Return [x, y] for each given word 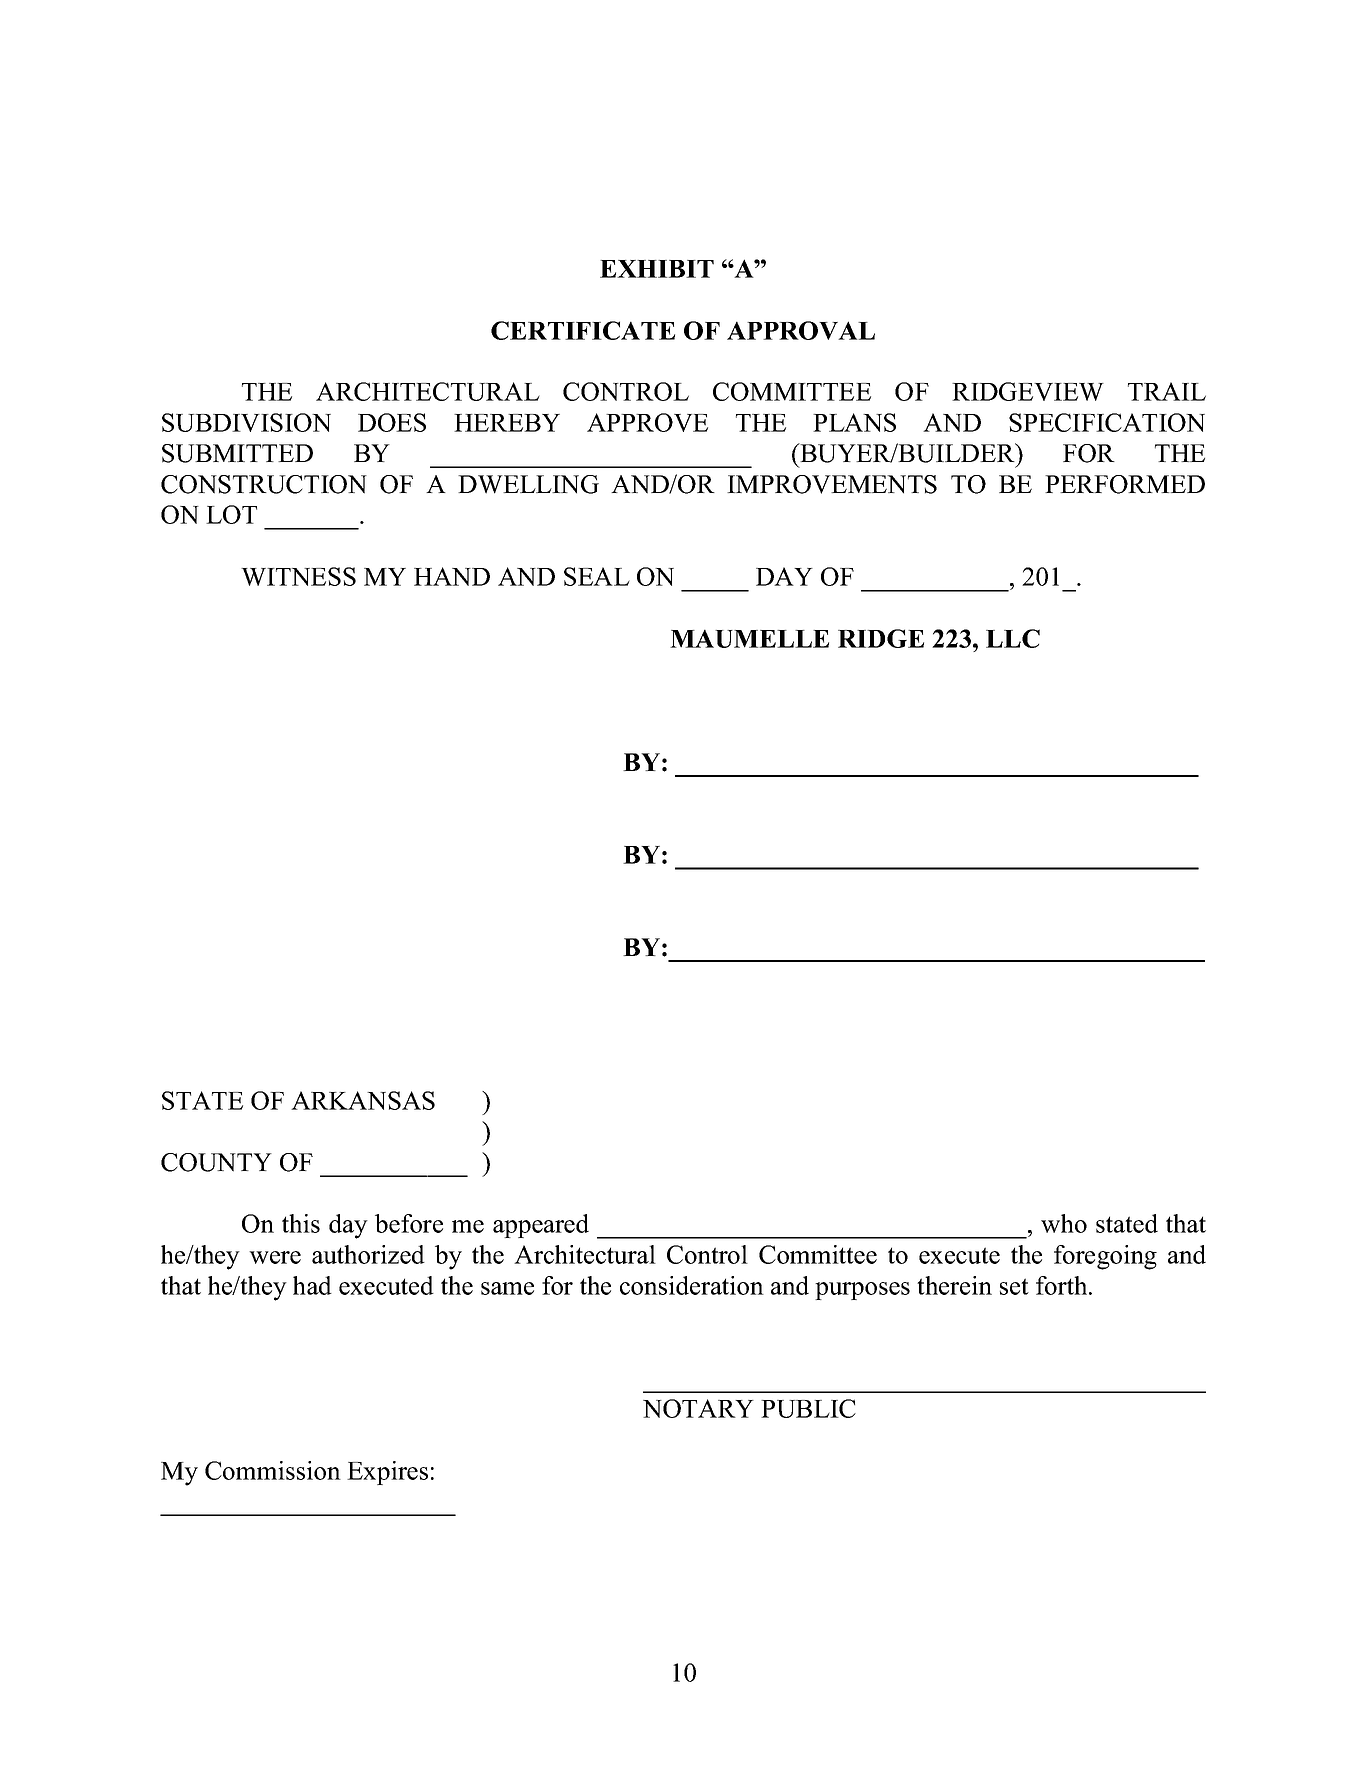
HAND [452, 576]
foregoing [1105, 1257]
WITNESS [298, 576]
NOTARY [698, 1408]
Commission [273, 1470]
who [1064, 1223]
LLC [1013, 638]
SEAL [597, 576]
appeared [541, 1226]
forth [1063, 1285]
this [301, 1223]
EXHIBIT [657, 269]
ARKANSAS [363, 1100]
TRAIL [1167, 391]
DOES [392, 422]
